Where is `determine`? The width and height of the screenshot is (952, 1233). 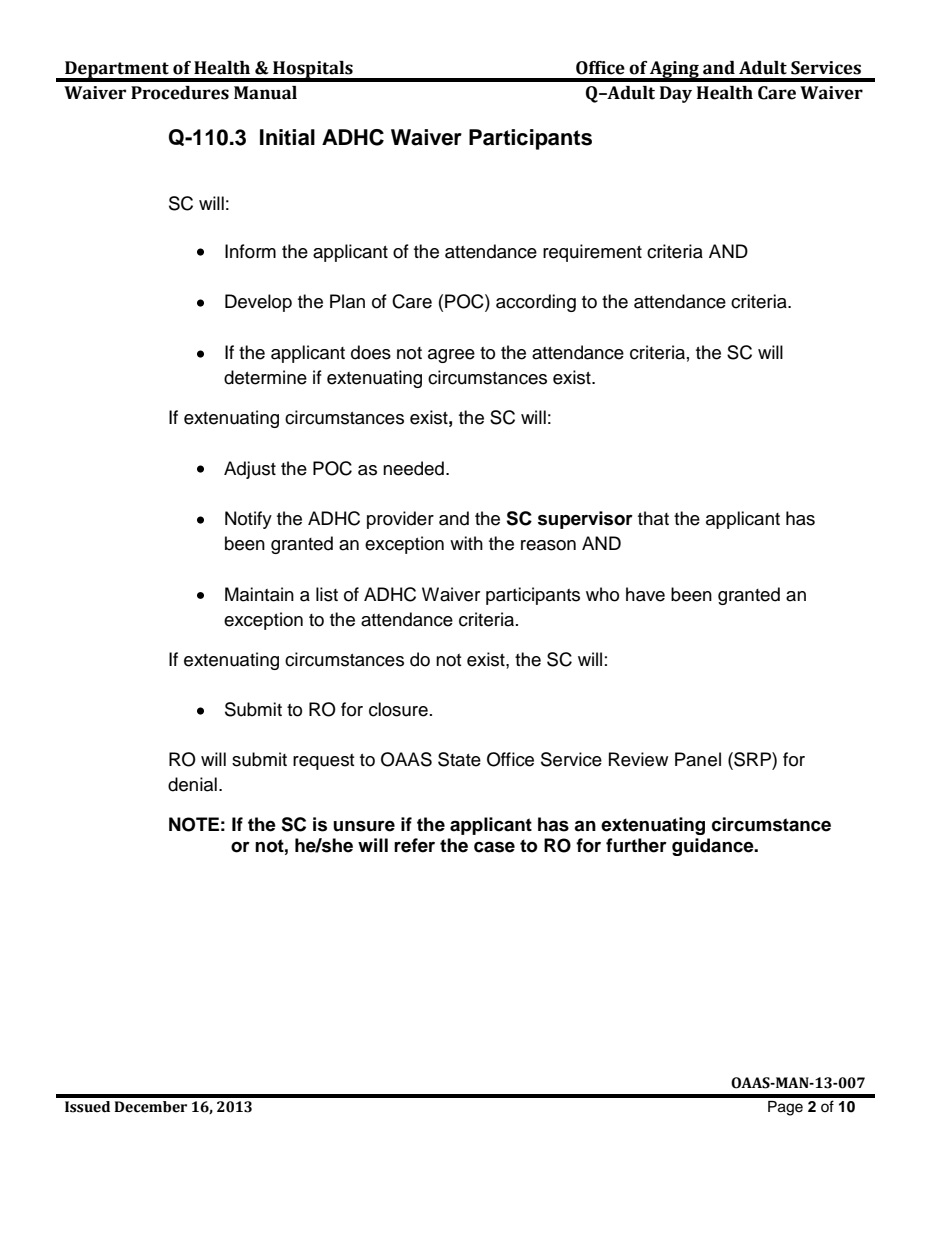 determine is located at coordinates (265, 377).
